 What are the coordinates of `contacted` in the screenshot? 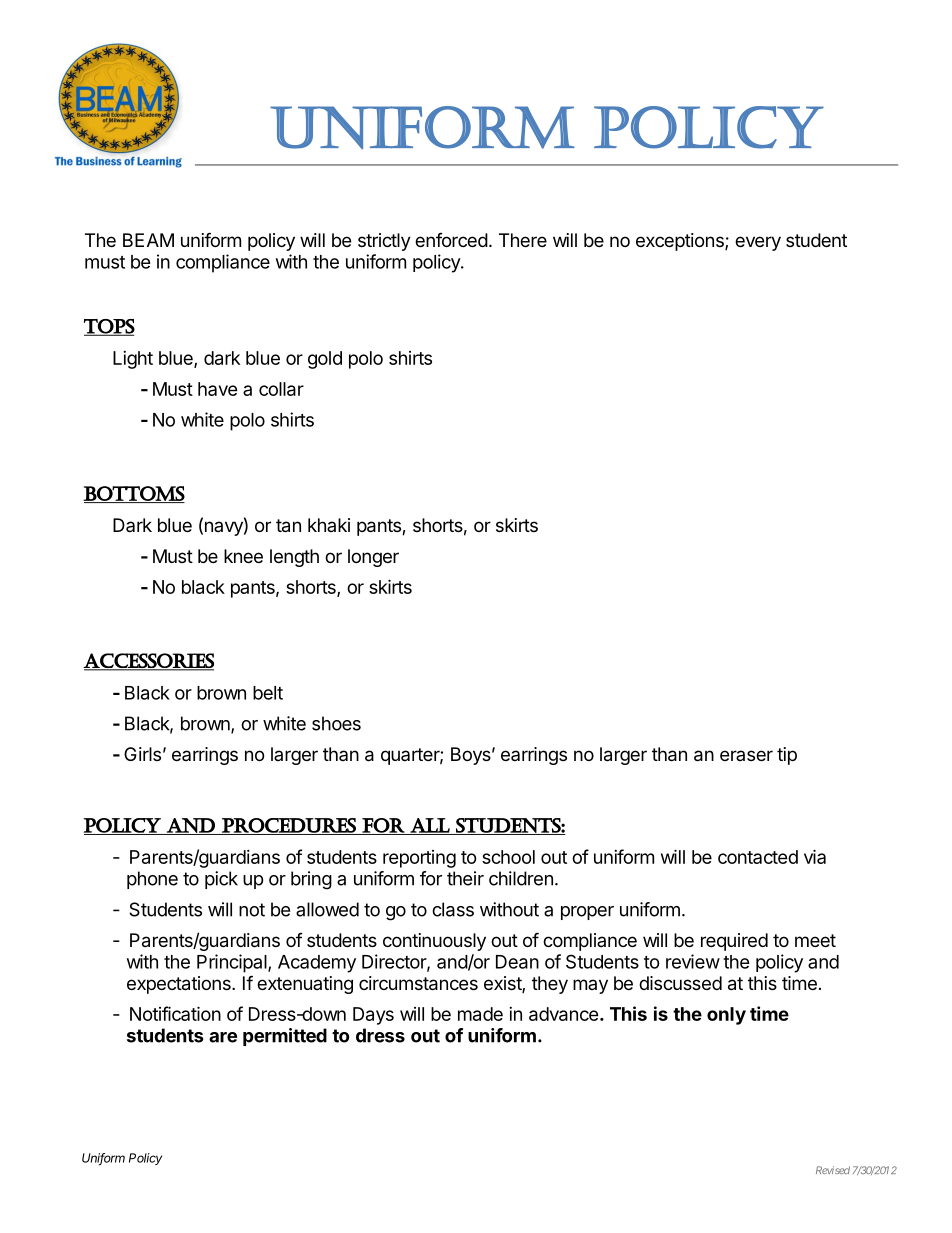 It's located at (758, 857).
